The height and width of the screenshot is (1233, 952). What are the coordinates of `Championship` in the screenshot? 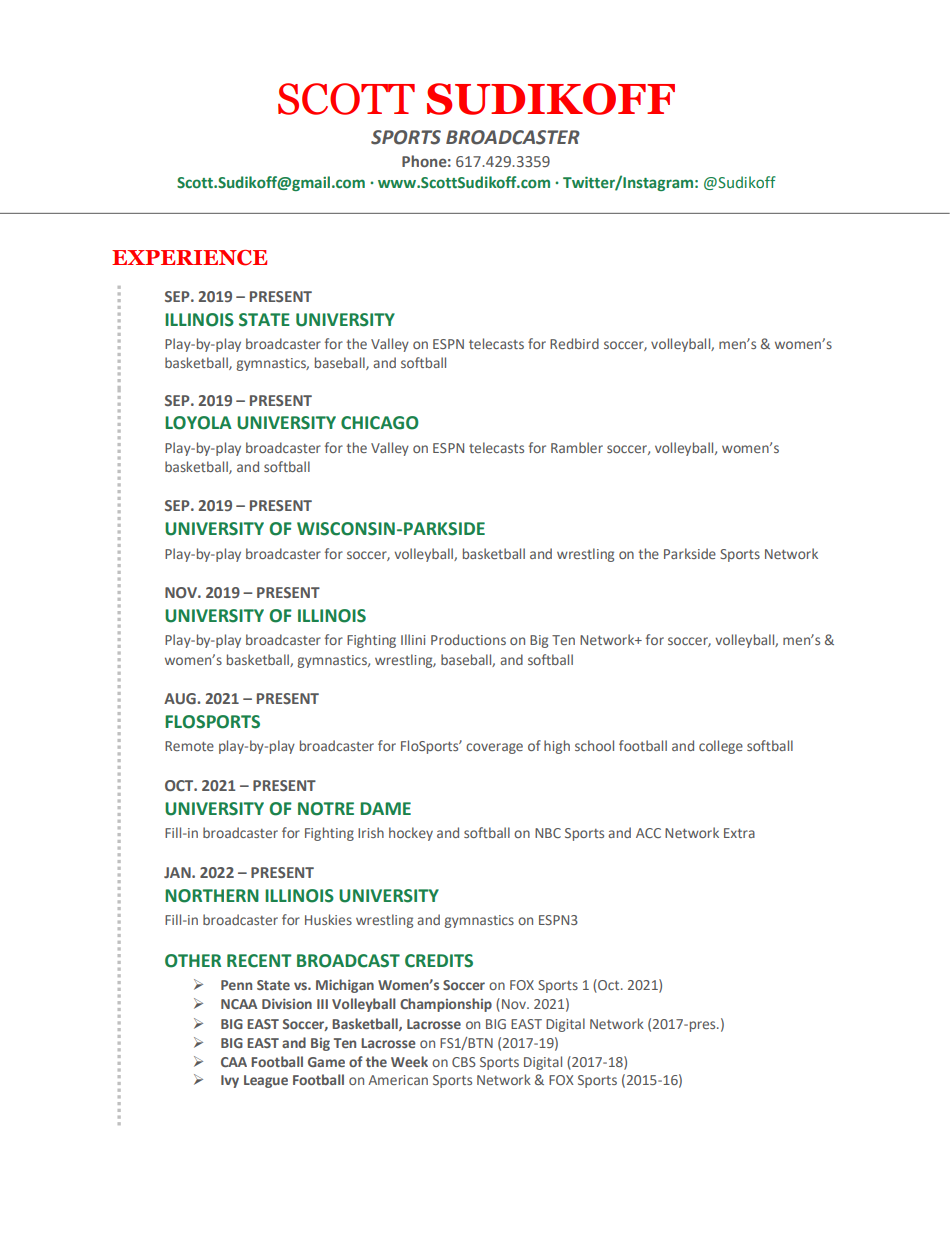 It's located at (446, 1005).
